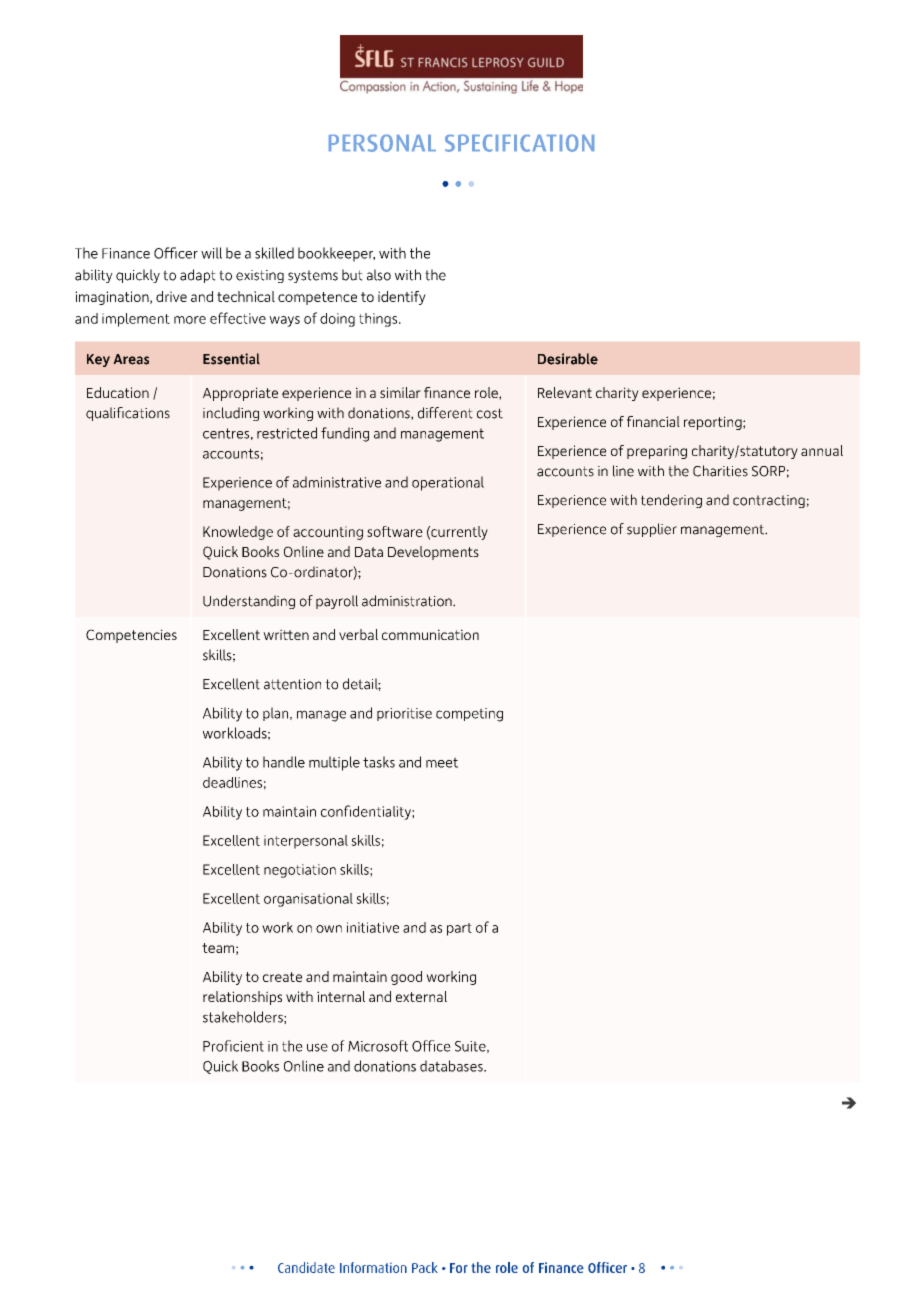 Image resolution: width=924 pixels, height=1308 pixels. Describe the element at coordinates (568, 359) in the image. I see `Desirable` at that location.
